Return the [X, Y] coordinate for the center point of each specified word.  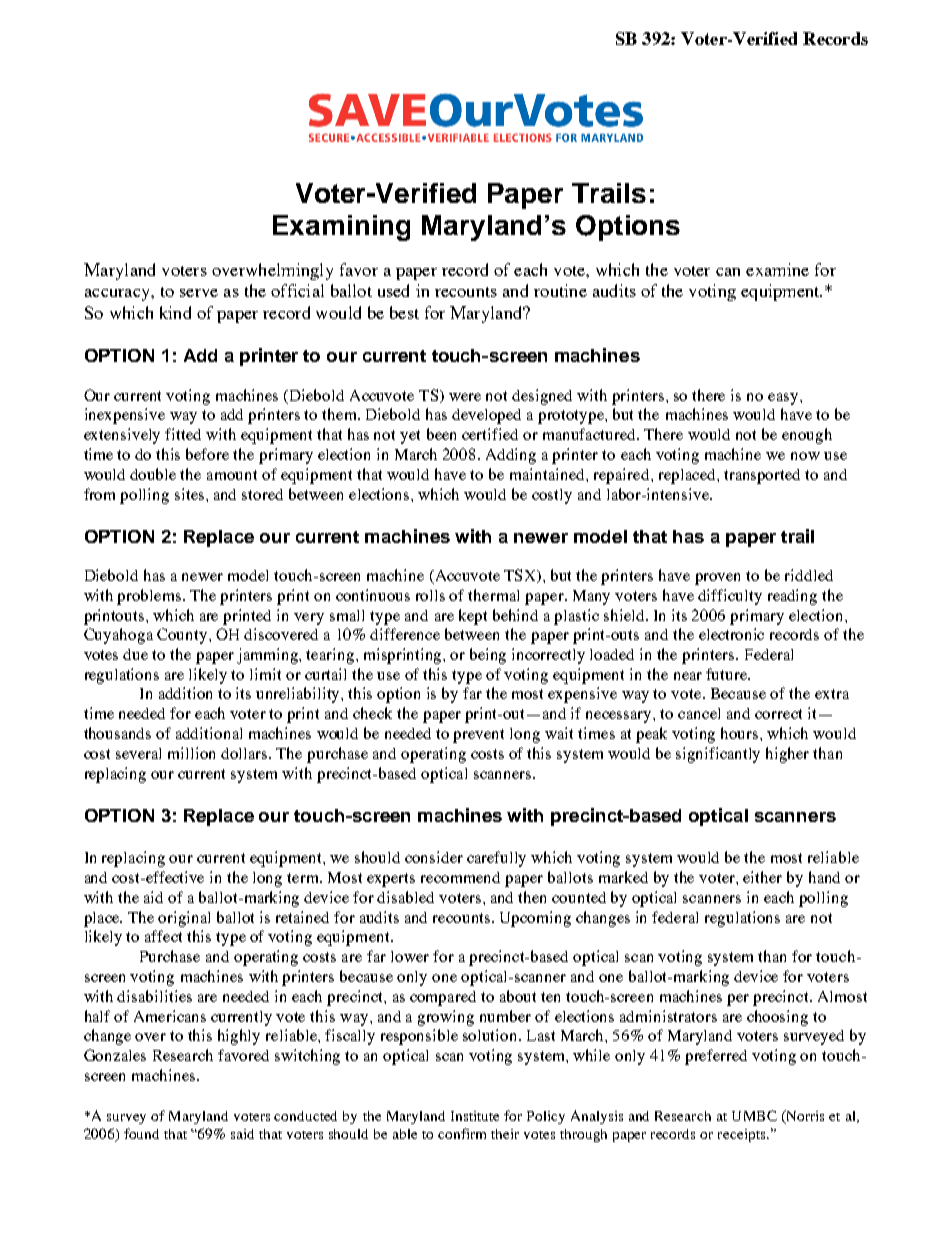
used [393, 290]
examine [777, 269]
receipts [743, 1135]
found [141, 1133]
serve [199, 293]
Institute [475, 1116]
